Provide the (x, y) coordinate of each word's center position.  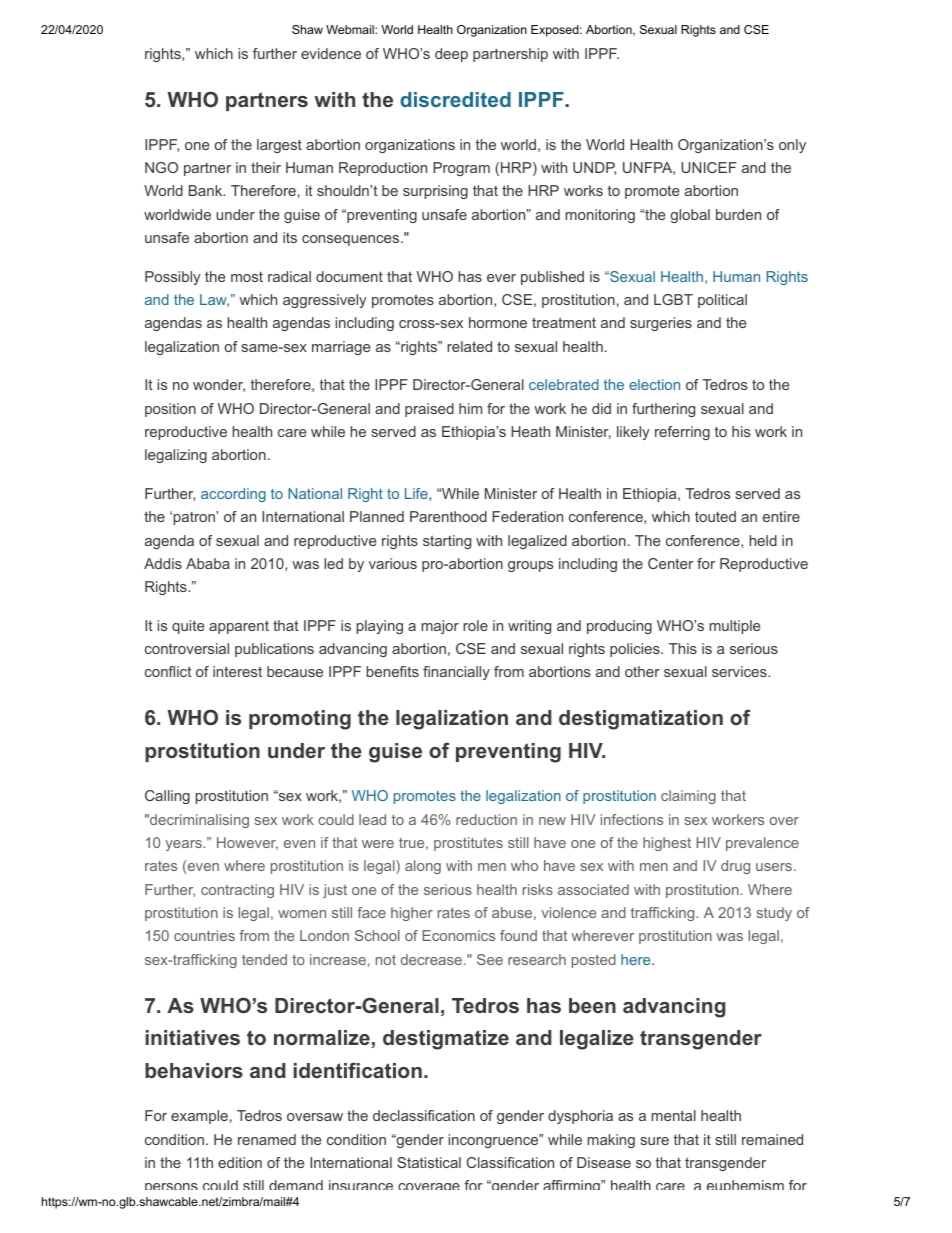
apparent (239, 627)
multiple (734, 627)
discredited (455, 99)
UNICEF (709, 167)
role (475, 625)
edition (240, 1162)
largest (279, 146)
